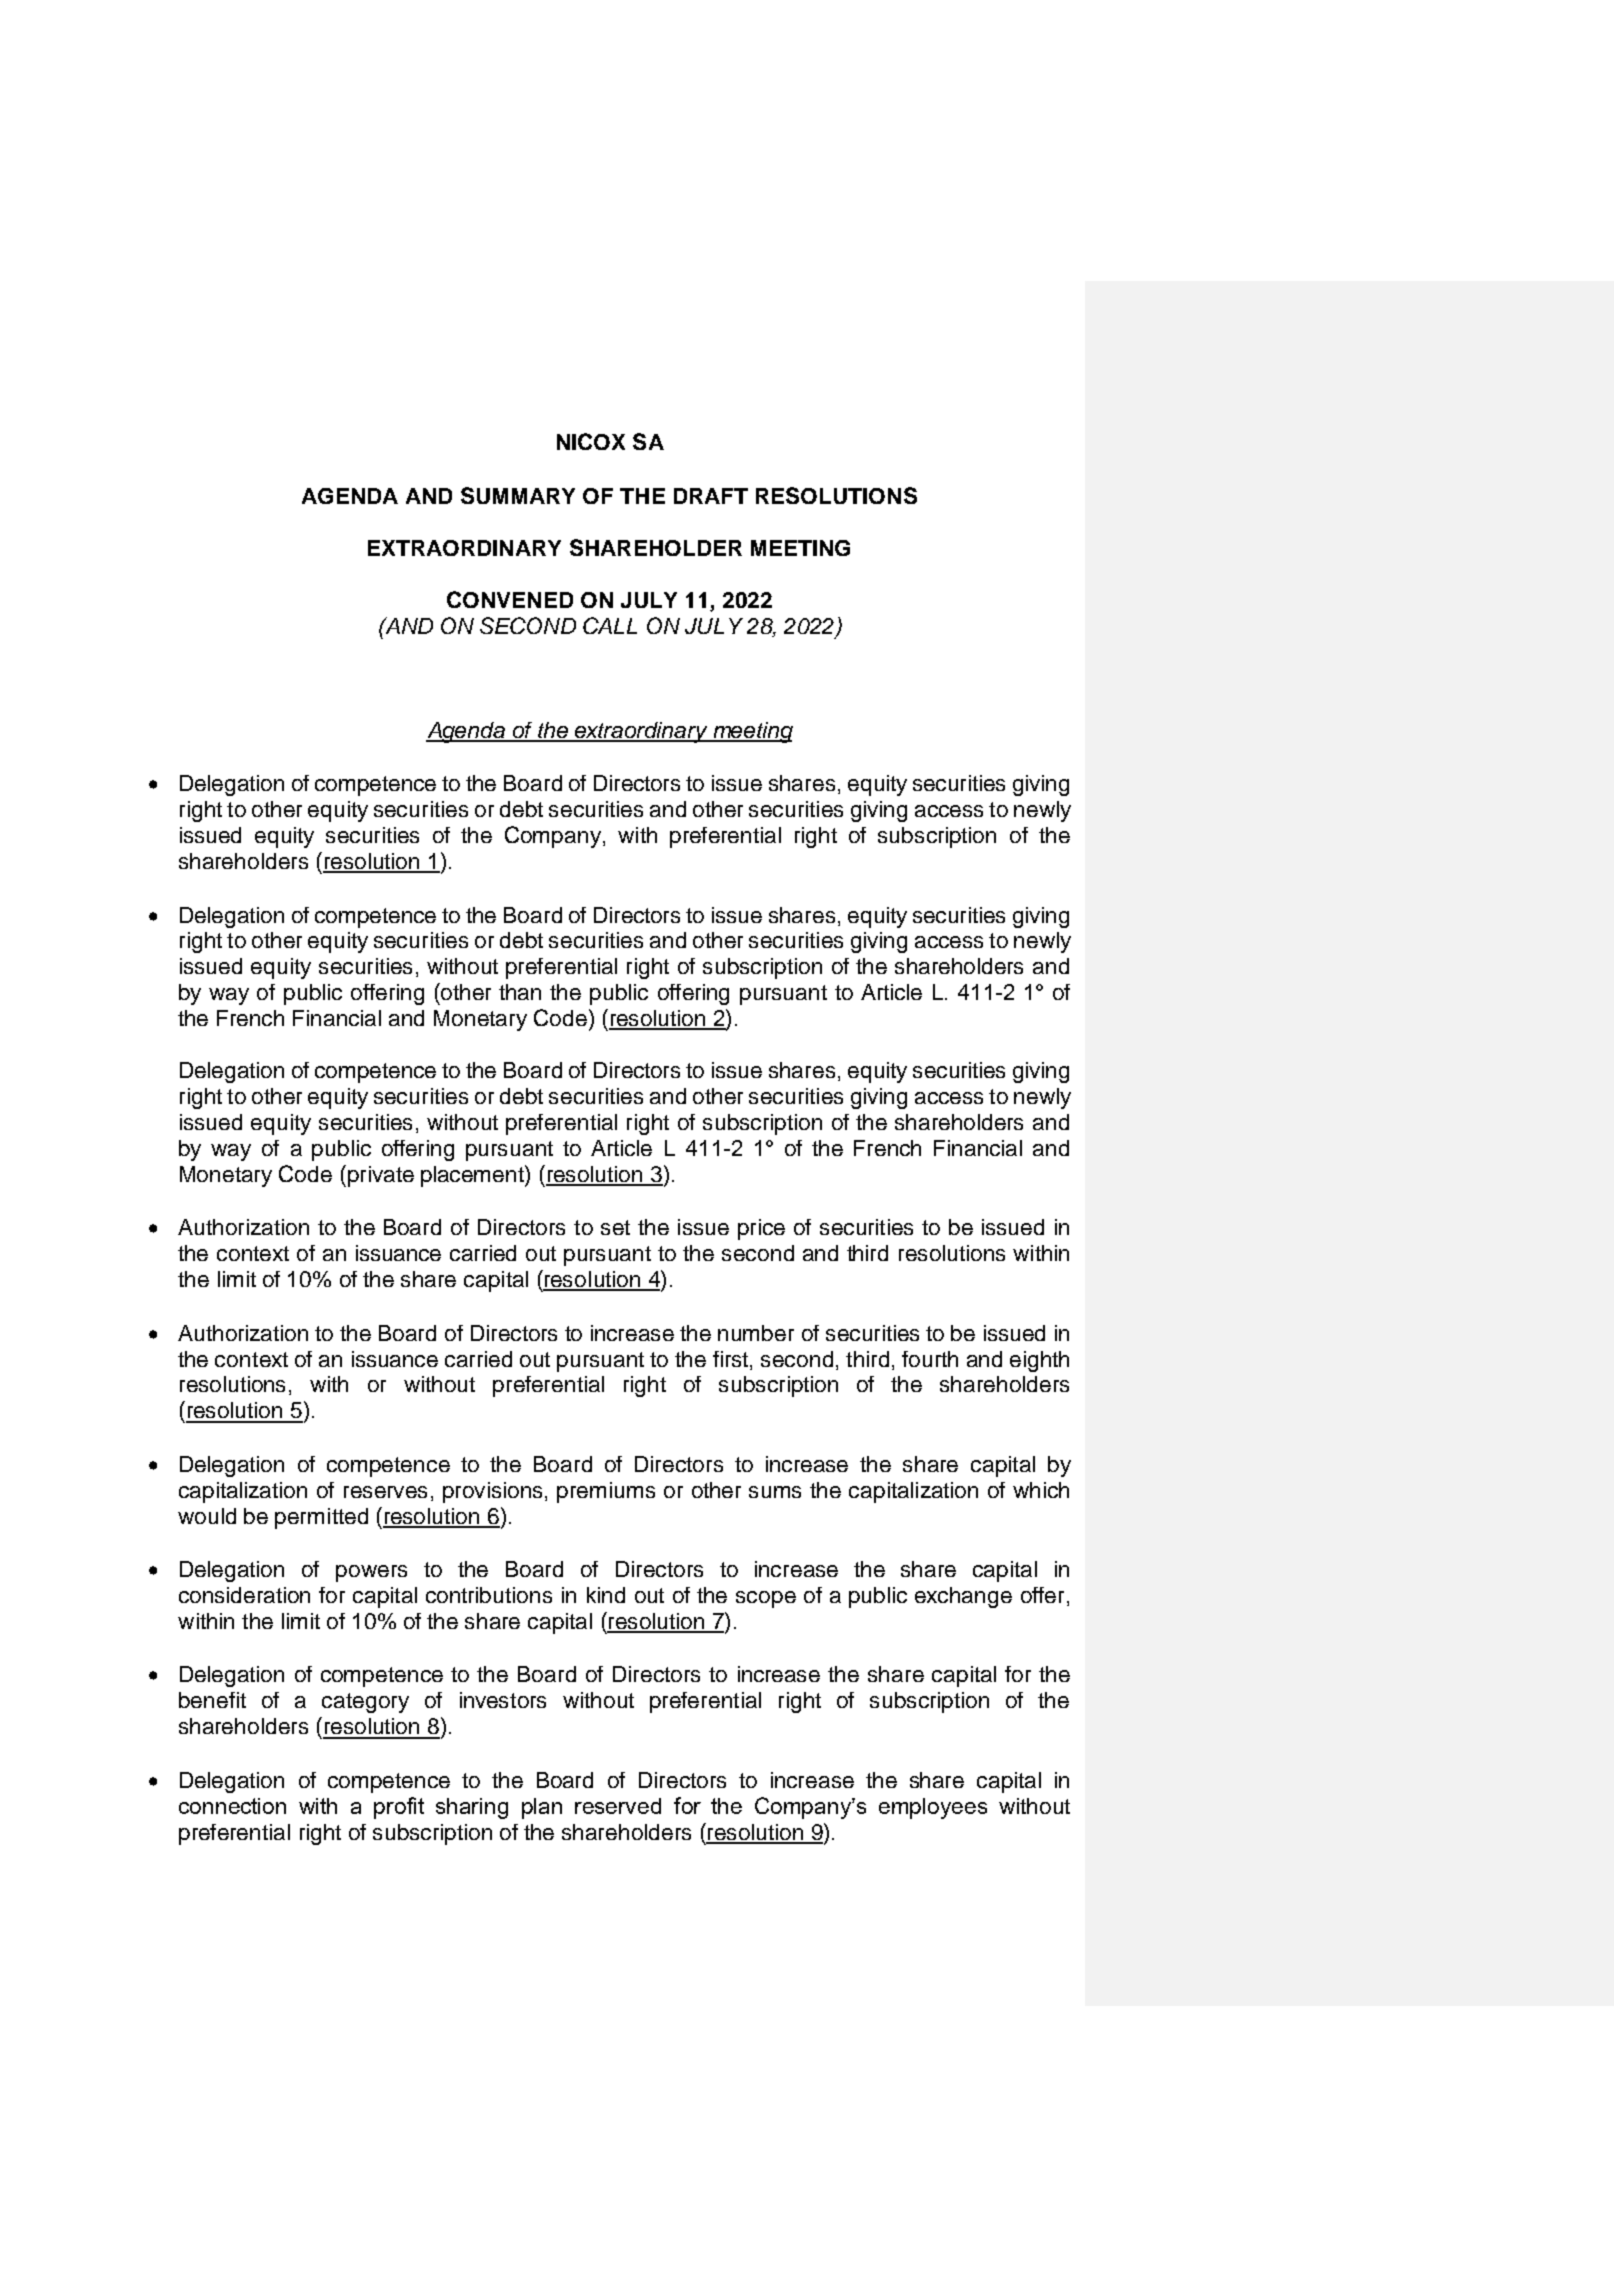 The width and height of the screenshot is (1614, 2284). Describe the element at coordinates (610, 625) in the screenshot. I see `CALL` at that location.
